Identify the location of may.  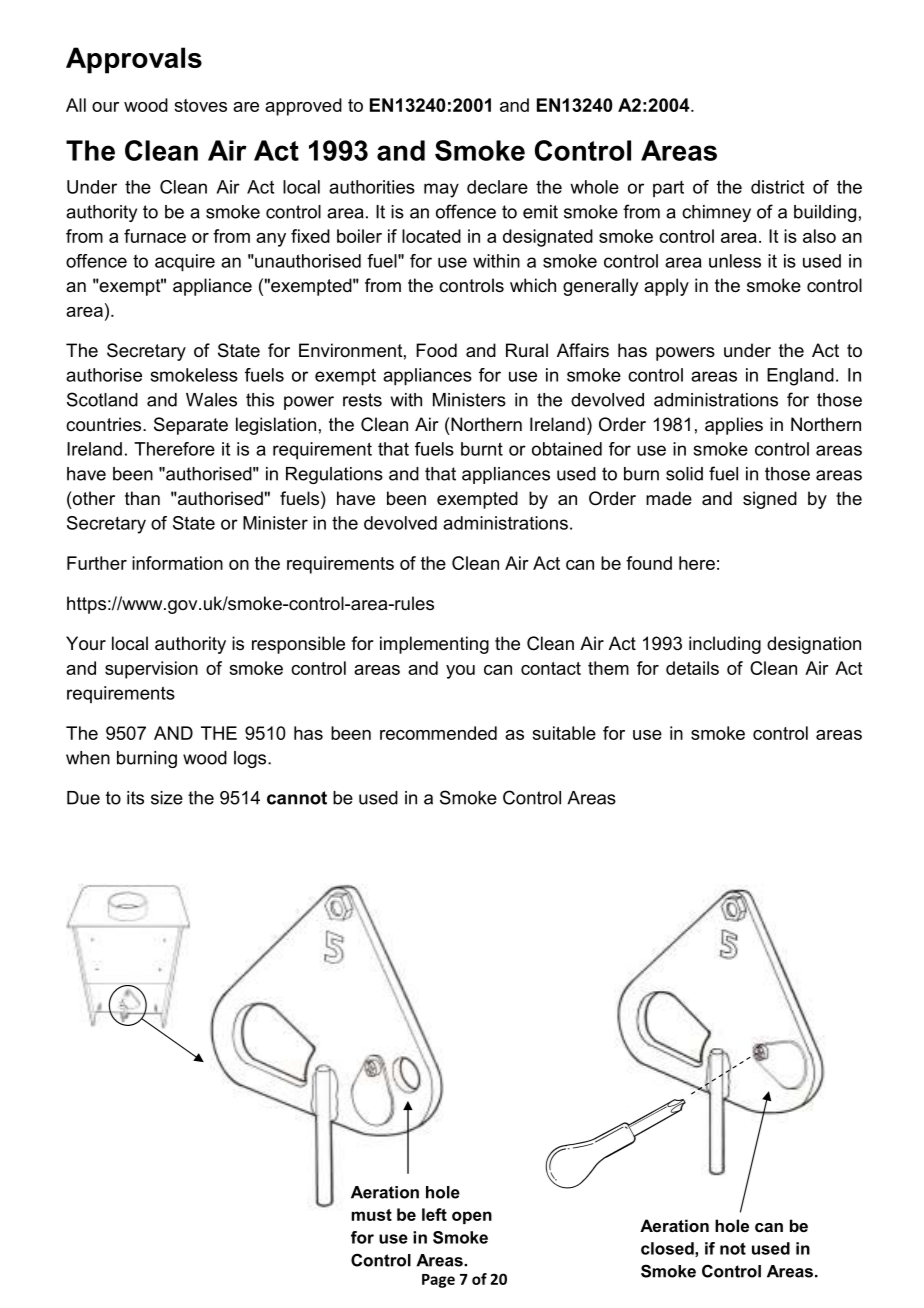
(441, 190).
